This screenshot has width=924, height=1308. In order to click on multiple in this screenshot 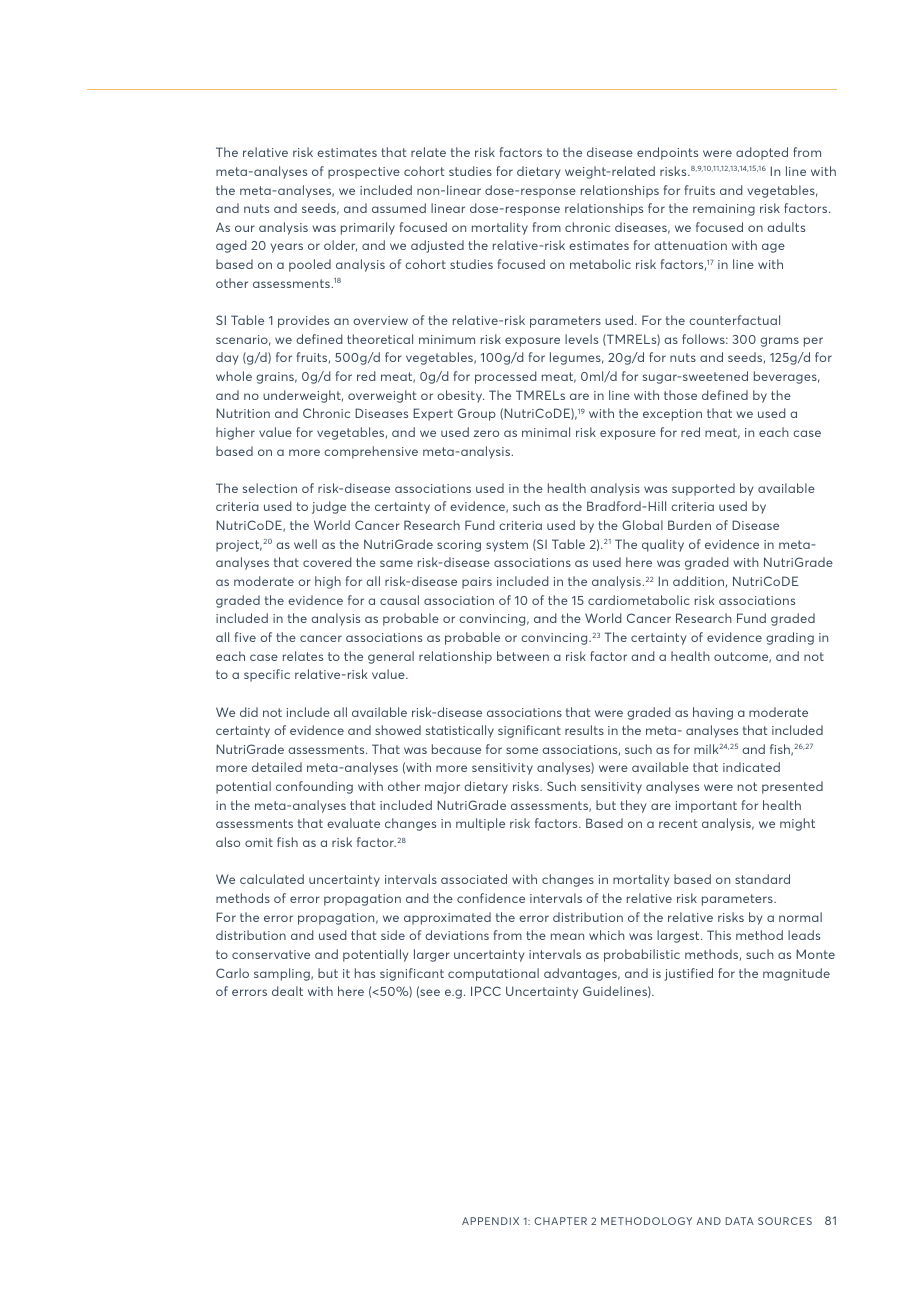, I will do `click(480, 824)`.
